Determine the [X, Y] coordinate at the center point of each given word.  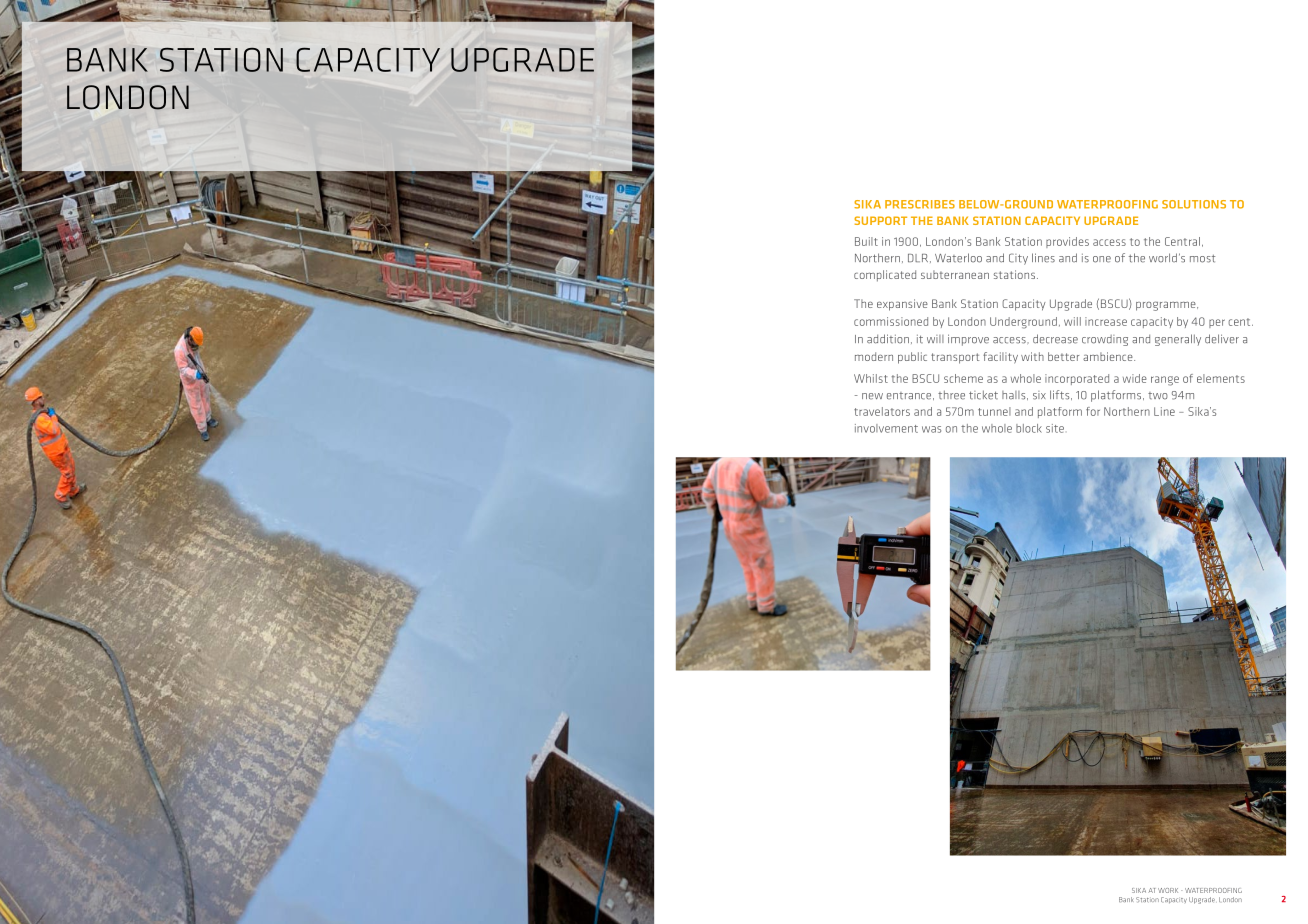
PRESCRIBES [920, 204]
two [1158, 396]
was [931, 429]
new [872, 396]
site [1055, 428]
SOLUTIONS [1194, 204]
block [1029, 428]
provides [1067, 242]
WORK [1168, 890]
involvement [886, 428]
